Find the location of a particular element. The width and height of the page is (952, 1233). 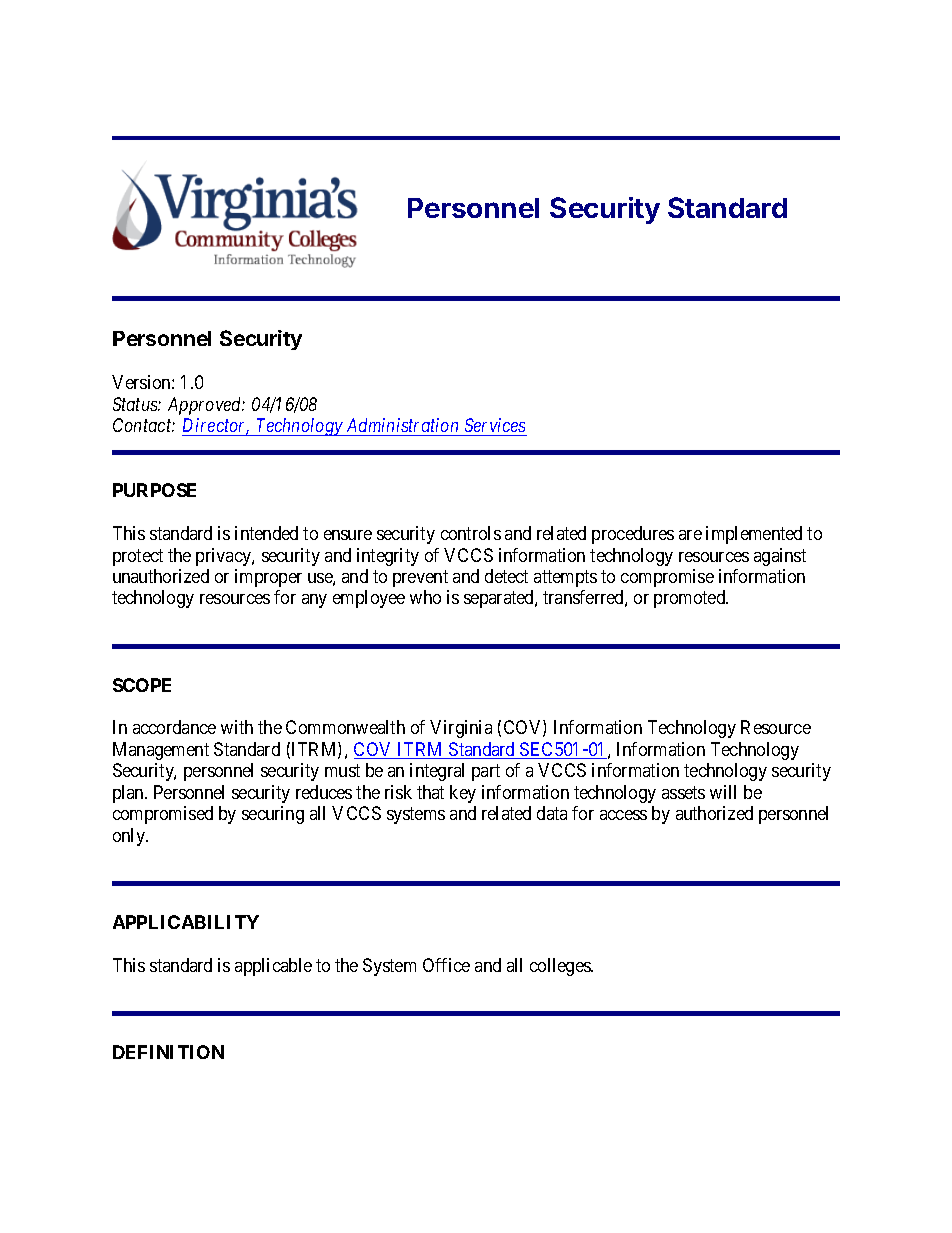

Virginia is located at coordinates (461, 729).
